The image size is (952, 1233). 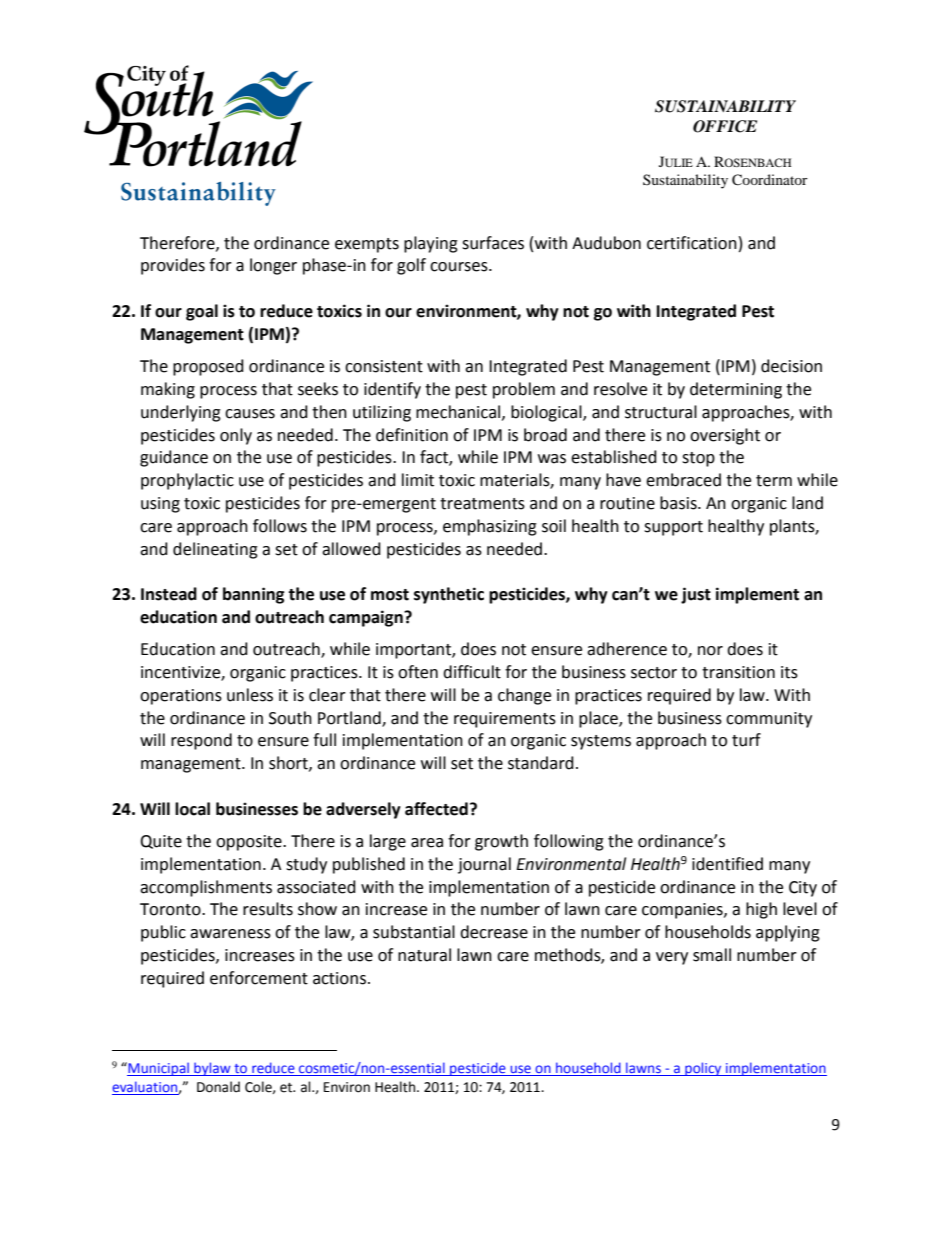 What do you see at coordinates (424, 955) in the image?
I see `natural` at bounding box center [424, 955].
